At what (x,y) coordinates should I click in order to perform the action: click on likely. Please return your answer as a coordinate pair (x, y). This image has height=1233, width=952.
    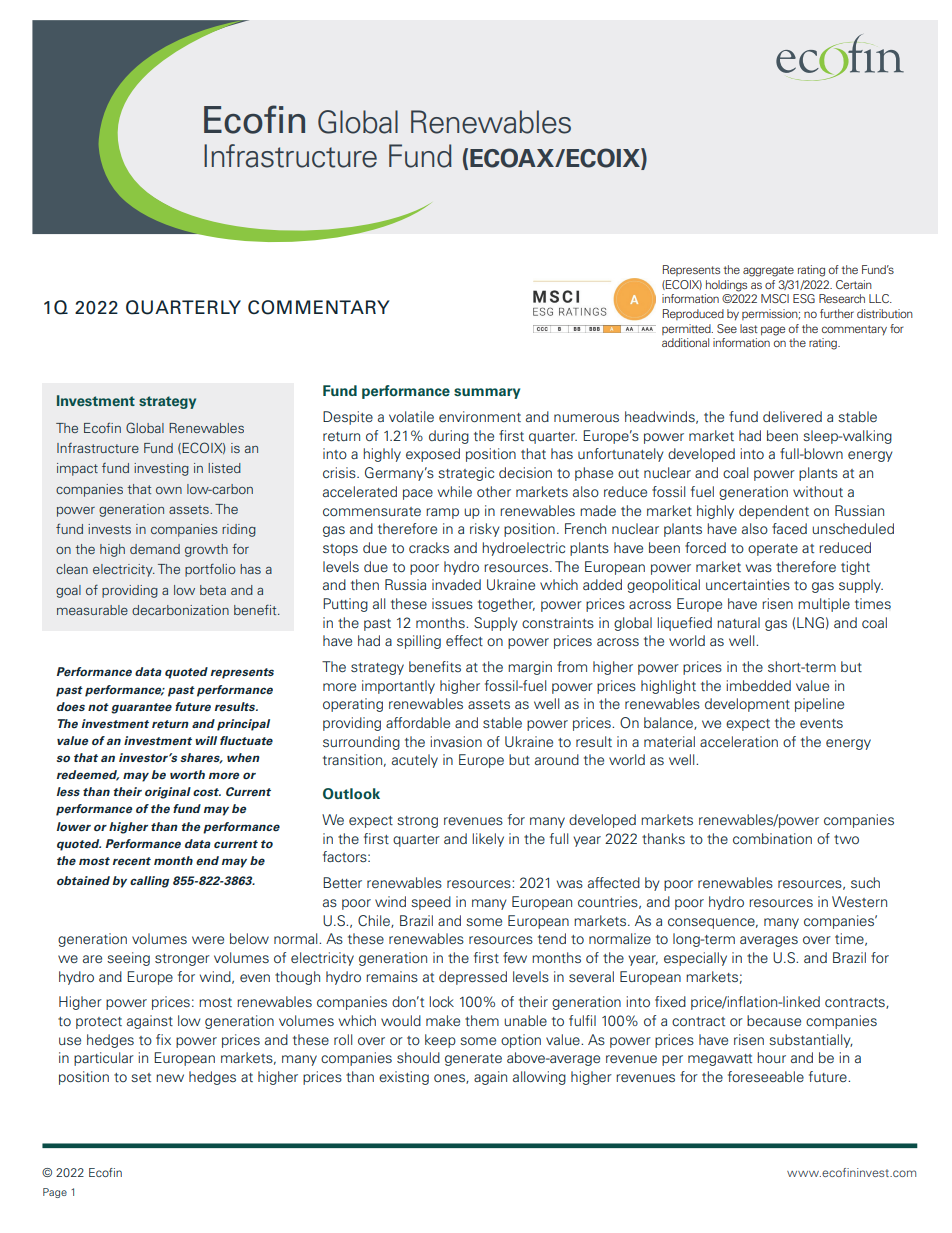
    Looking at the image, I should click on (488, 840).
